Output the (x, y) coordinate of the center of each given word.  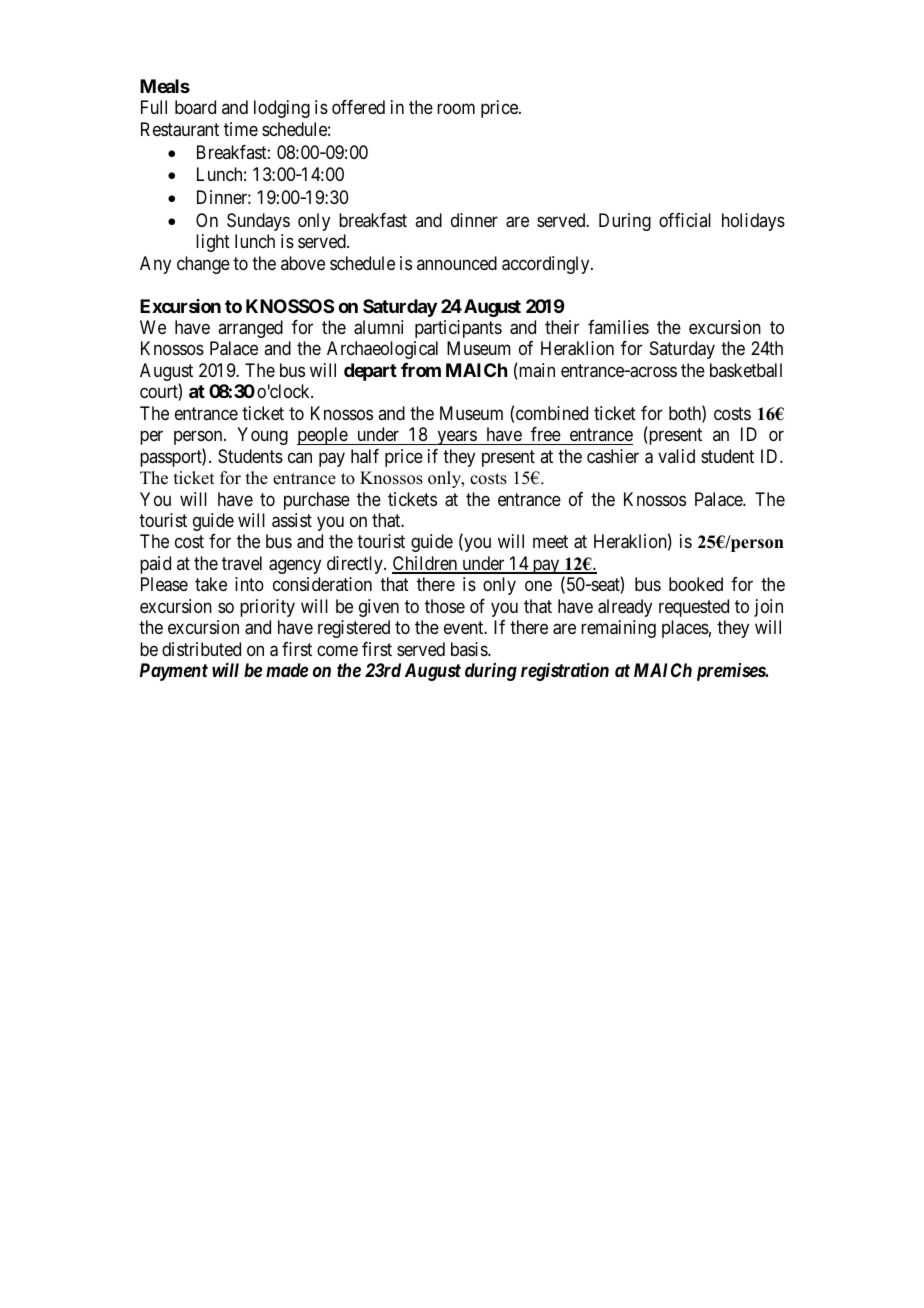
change (203, 265)
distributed (201, 649)
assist (292, 520)
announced (457, 263)
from (421, 370)
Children (426, 564)
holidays (753, 222)
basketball (746, 370)
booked (696, 584)
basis (470, 649)
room (456, 109)
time (241, 129)
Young (262, 436)
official (685, 220)
